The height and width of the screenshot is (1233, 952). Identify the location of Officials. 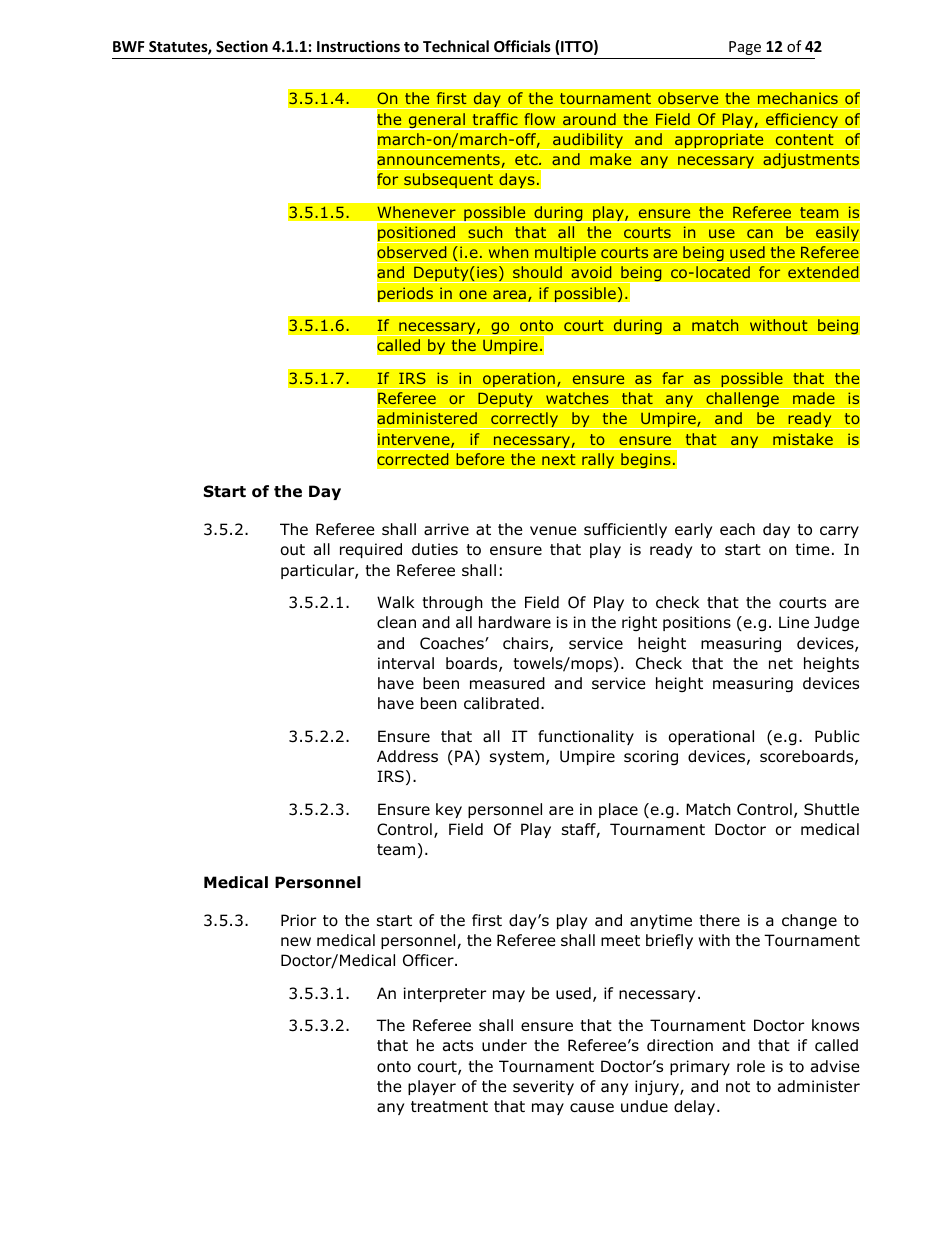
(522, 46).
